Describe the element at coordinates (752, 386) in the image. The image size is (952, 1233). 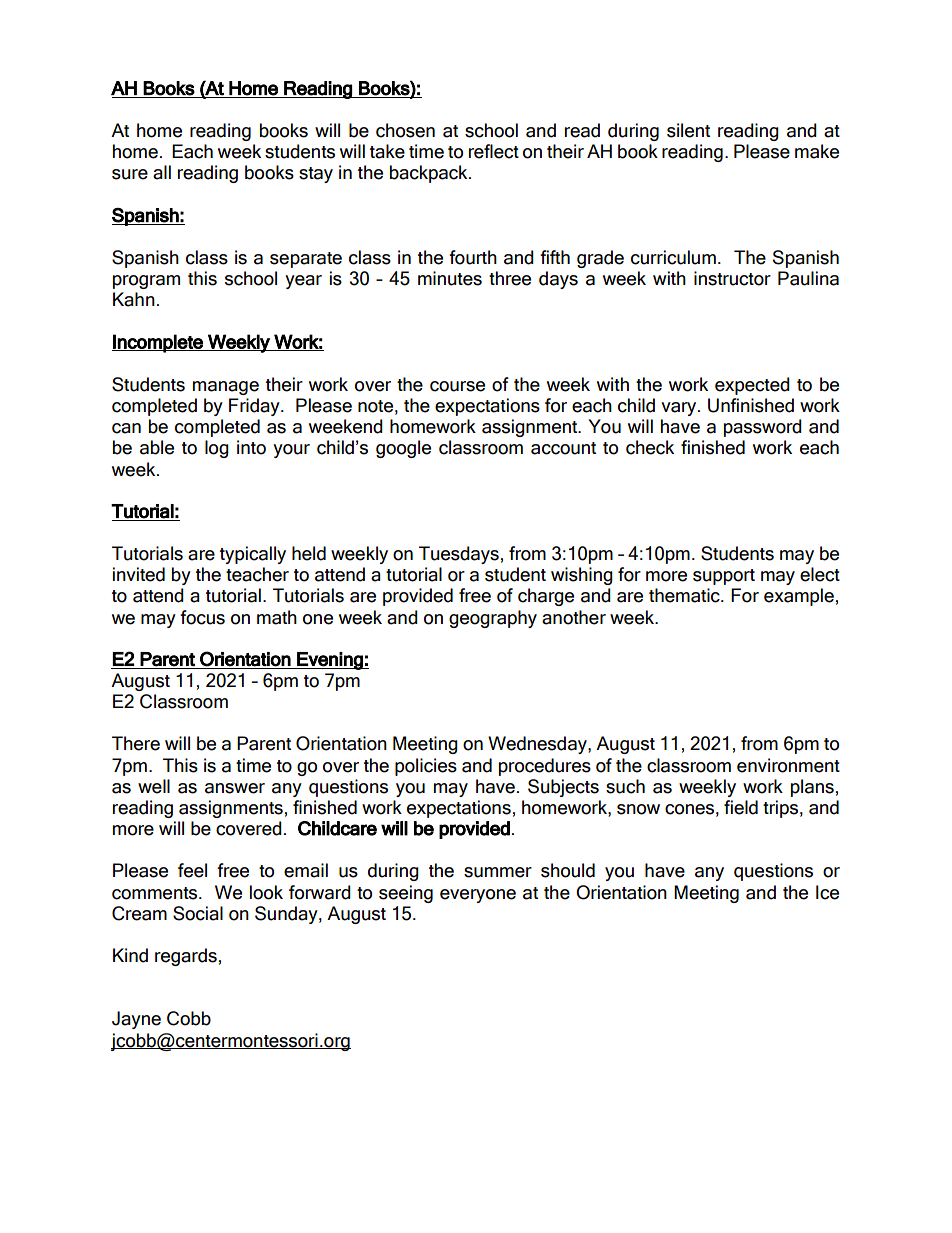
I see `expected` at that location.
